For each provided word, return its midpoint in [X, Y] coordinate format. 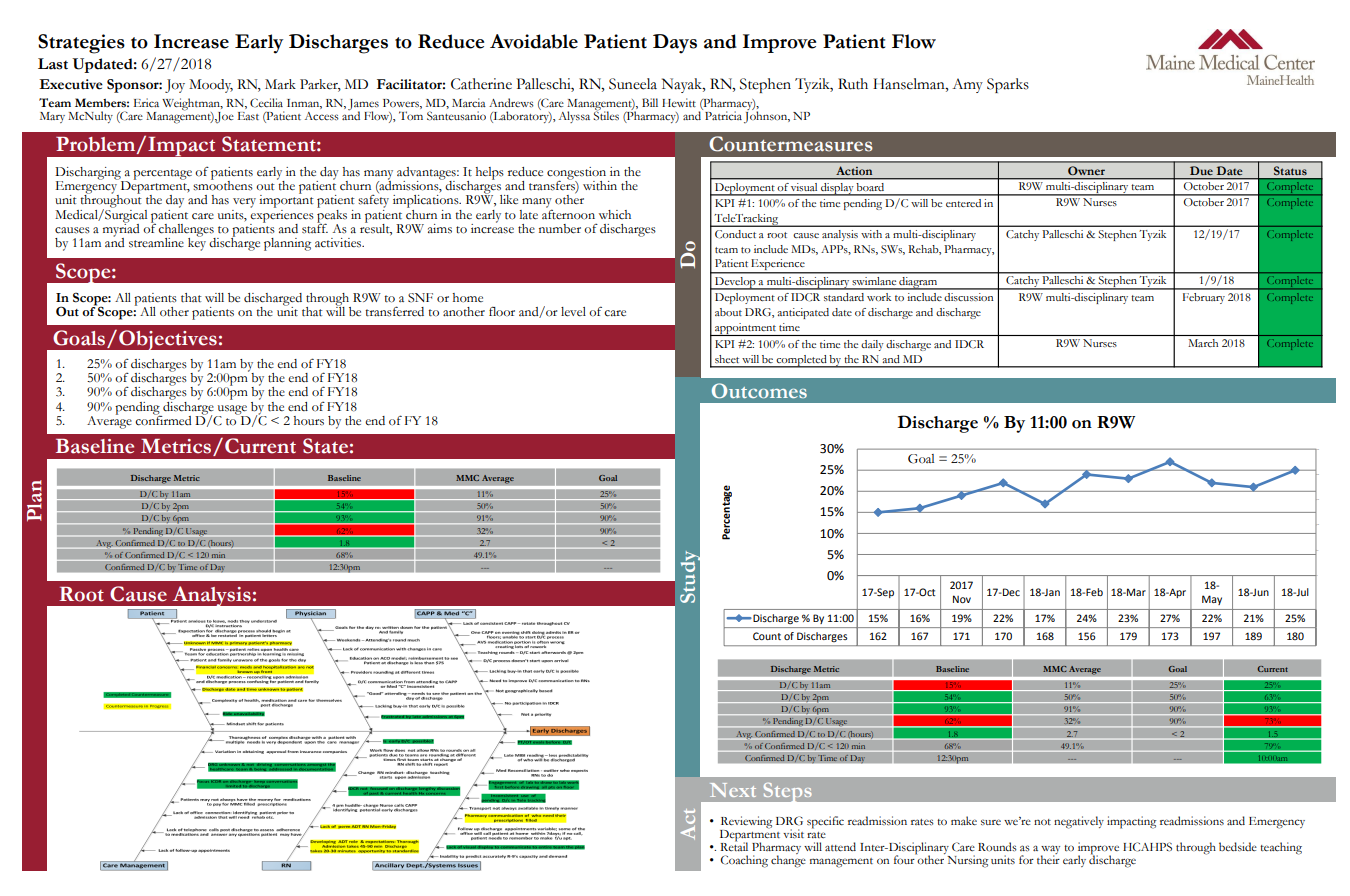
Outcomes [759, 390]
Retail [734, 845]
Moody [211, 86]
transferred [394, 311]
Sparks [1008, 85]
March [1203, 343]
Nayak [683, 85]
